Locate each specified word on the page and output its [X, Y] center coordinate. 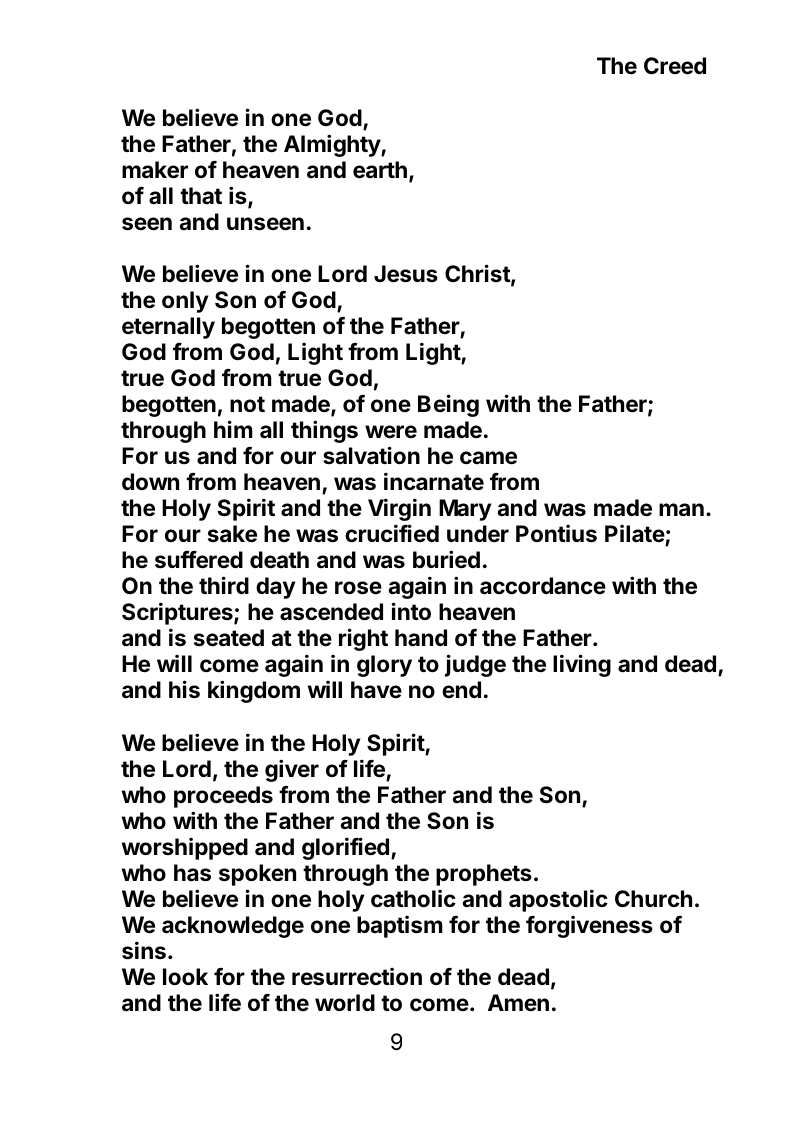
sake [232, 534]
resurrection [357, 976]
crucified [392, 533]
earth [380, 170]
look [185, 977]
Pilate [635, 535]
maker [155, 170]
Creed [675, 66]
